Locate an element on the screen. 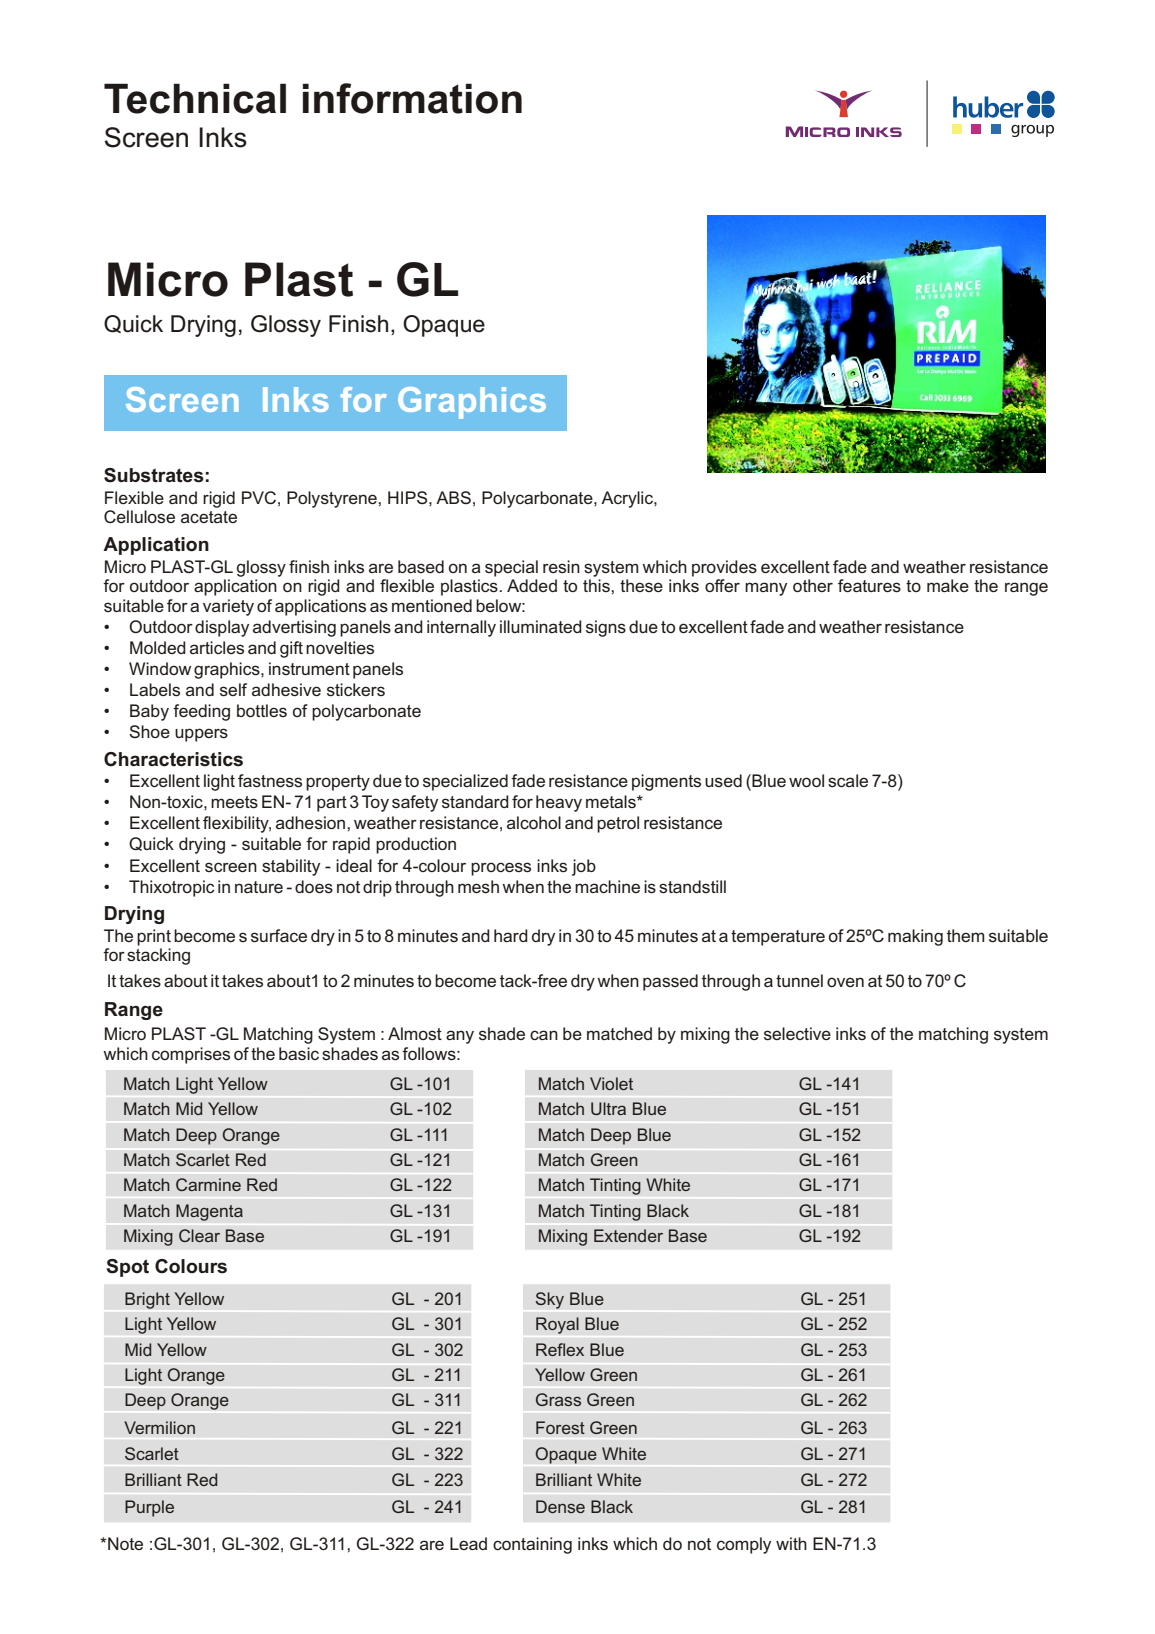 The image size is (1155, 1634). provides is located at coordinates (724, 568).
